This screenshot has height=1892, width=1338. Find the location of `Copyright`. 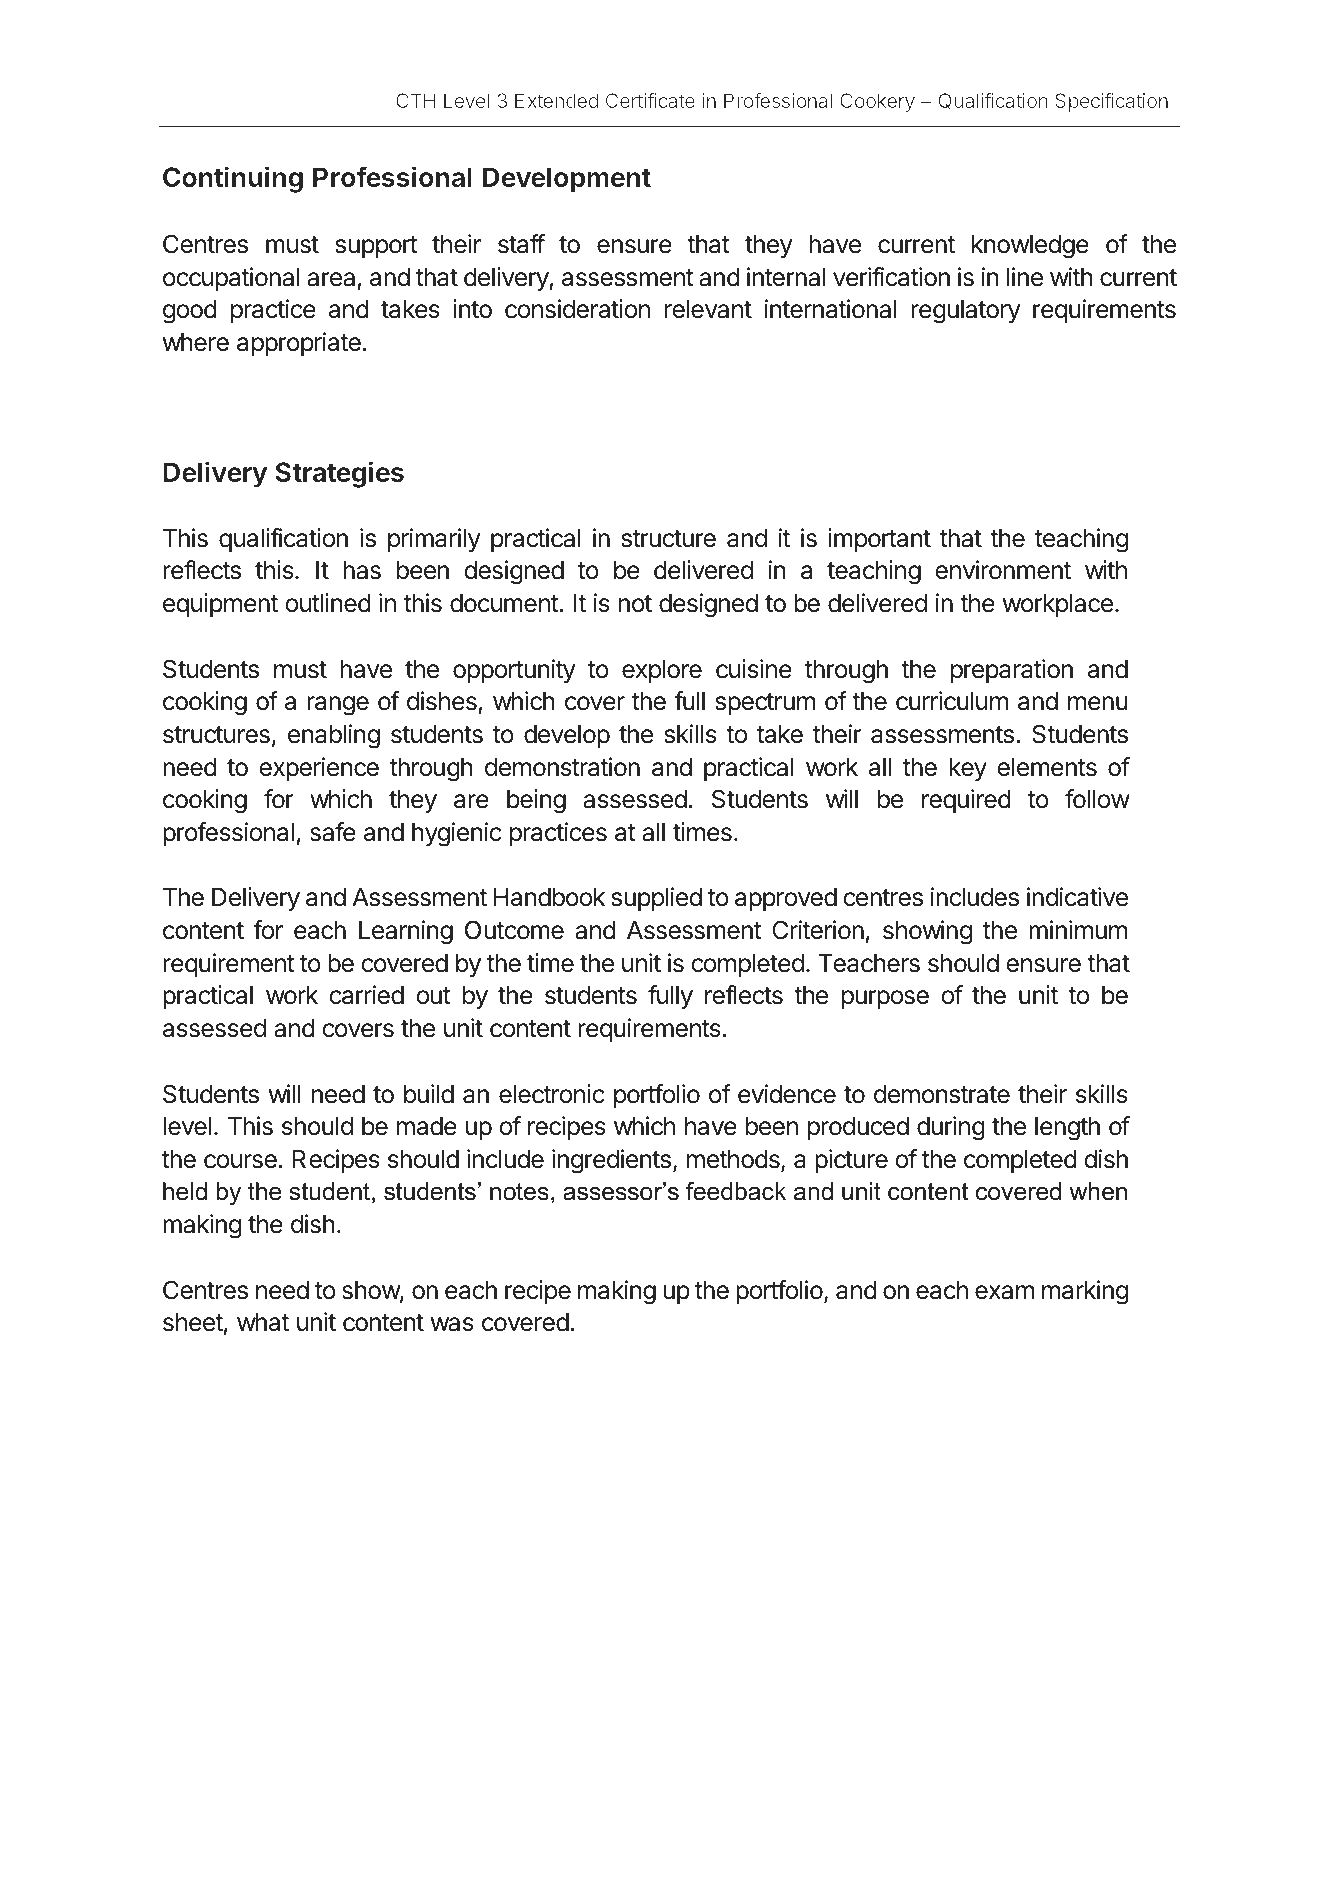

Copyright is located at coordinates (267, 1776).
